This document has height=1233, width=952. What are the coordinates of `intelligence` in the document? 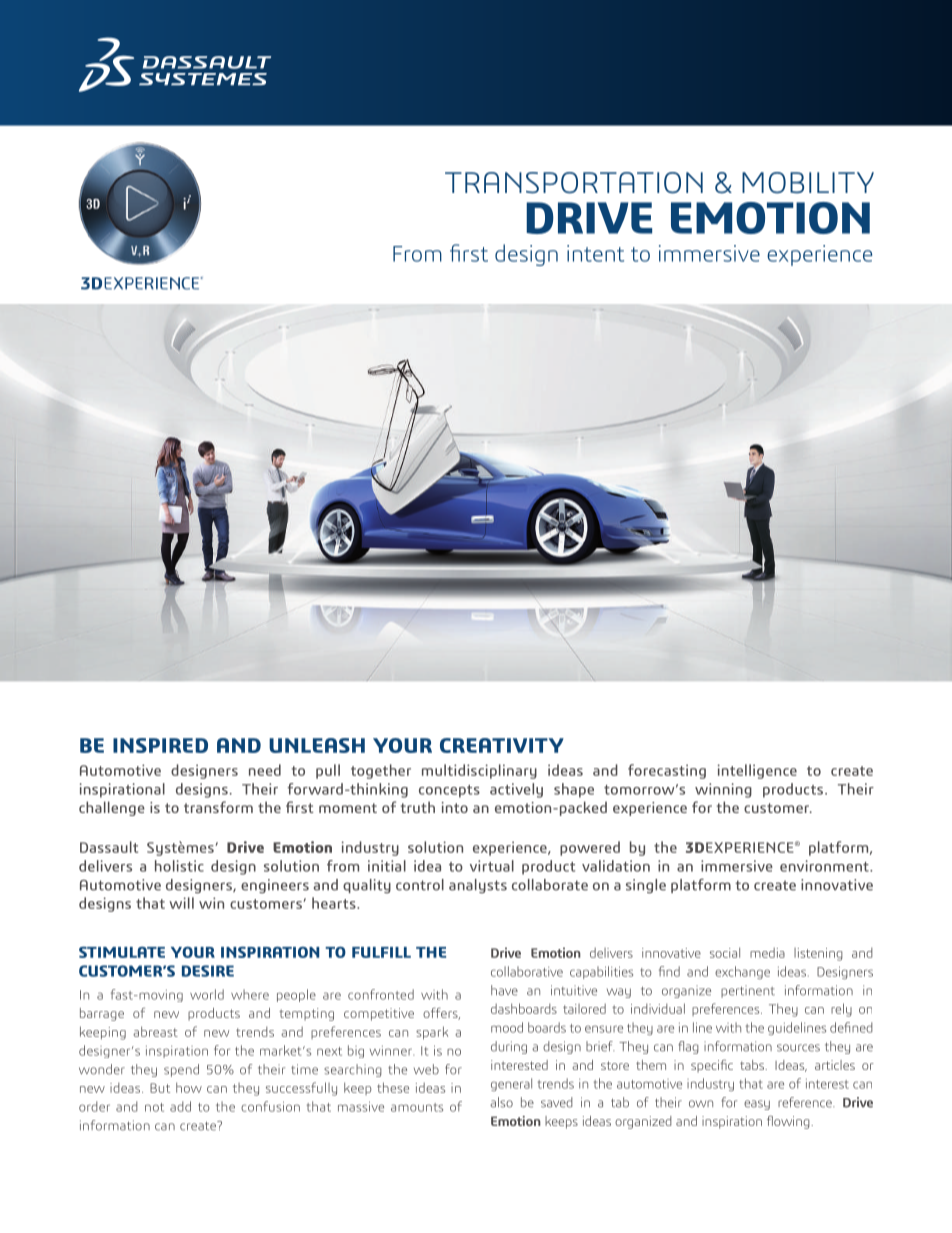 It's located at (757, 771).
